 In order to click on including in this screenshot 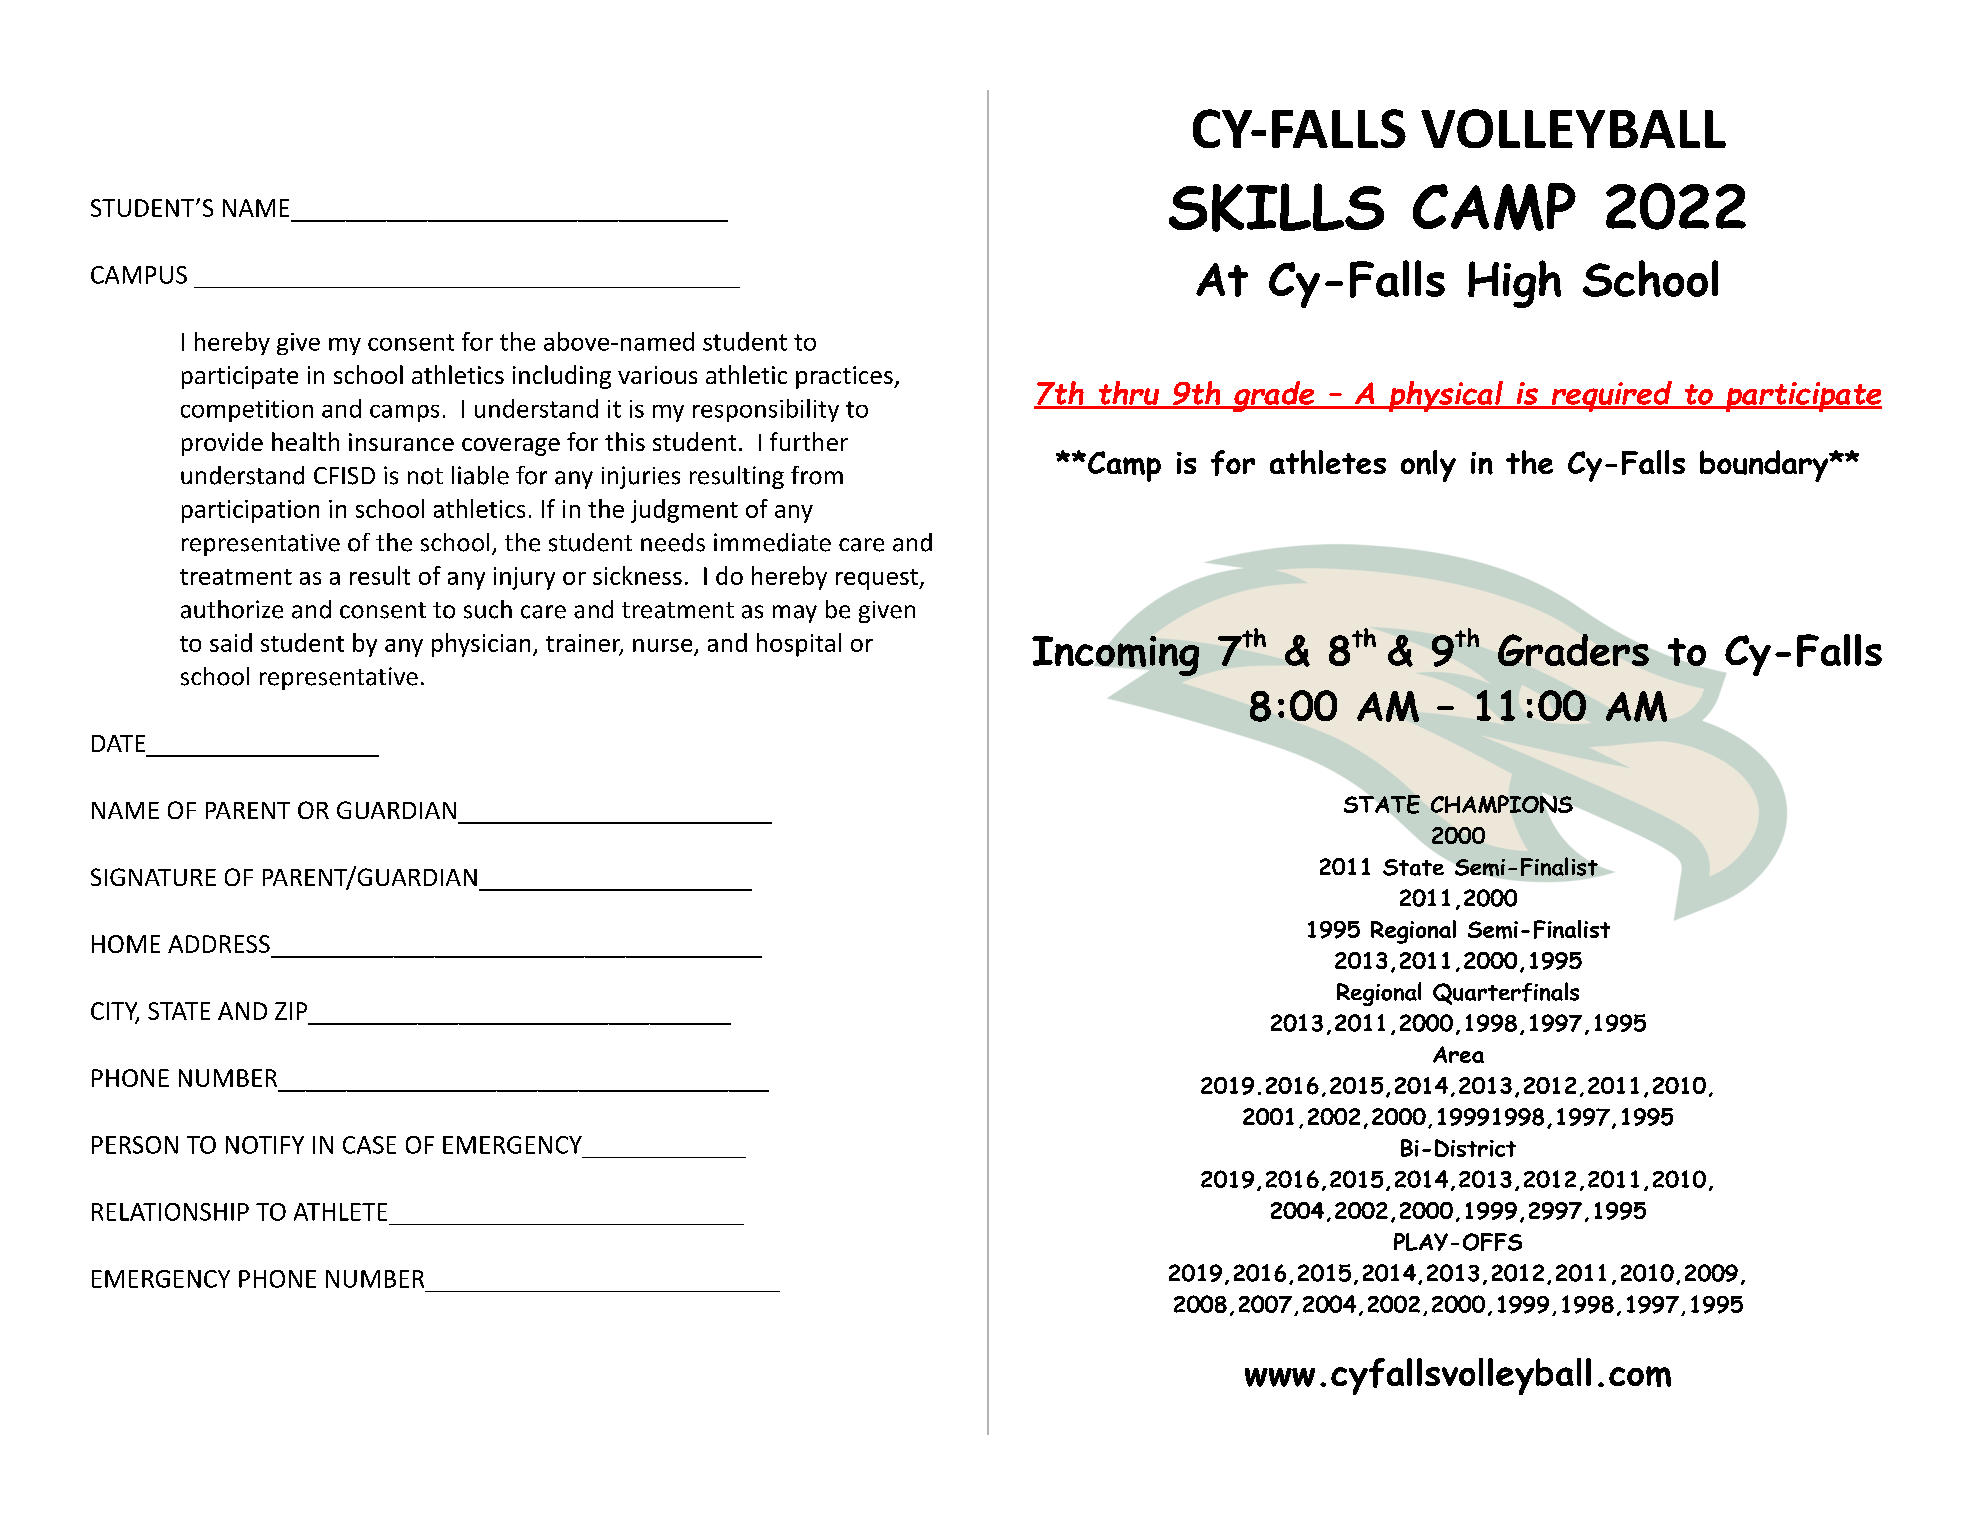, I will do `click(562, 377)`.
